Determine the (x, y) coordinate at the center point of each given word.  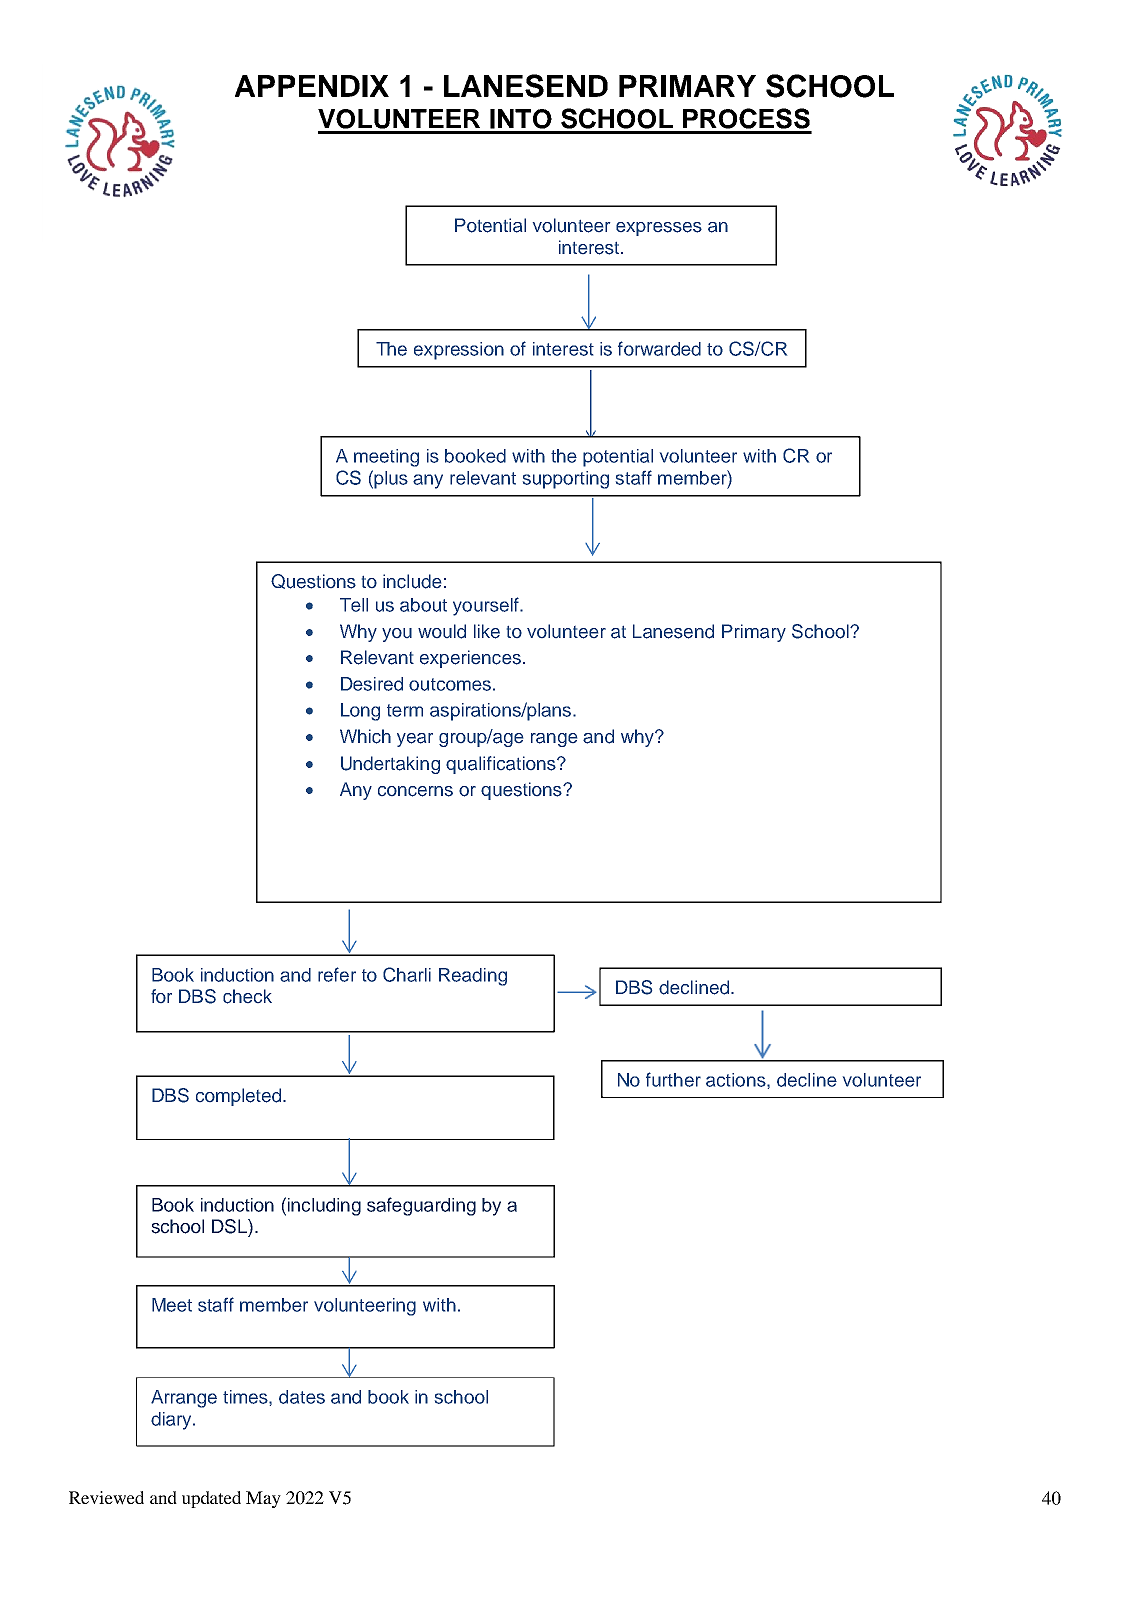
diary (172, 1421)
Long (360, 712)
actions (737, 1080)
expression (459, 351)
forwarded (659, 348)
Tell (354, 605)
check (247, 996)
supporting (566, 480)
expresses (659, 229)
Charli (407, 974)
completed (240, 1097)
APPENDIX (312, 86)
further (673, 1079)
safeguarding (421, 1206)
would (442, 631)
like (487, 631)
